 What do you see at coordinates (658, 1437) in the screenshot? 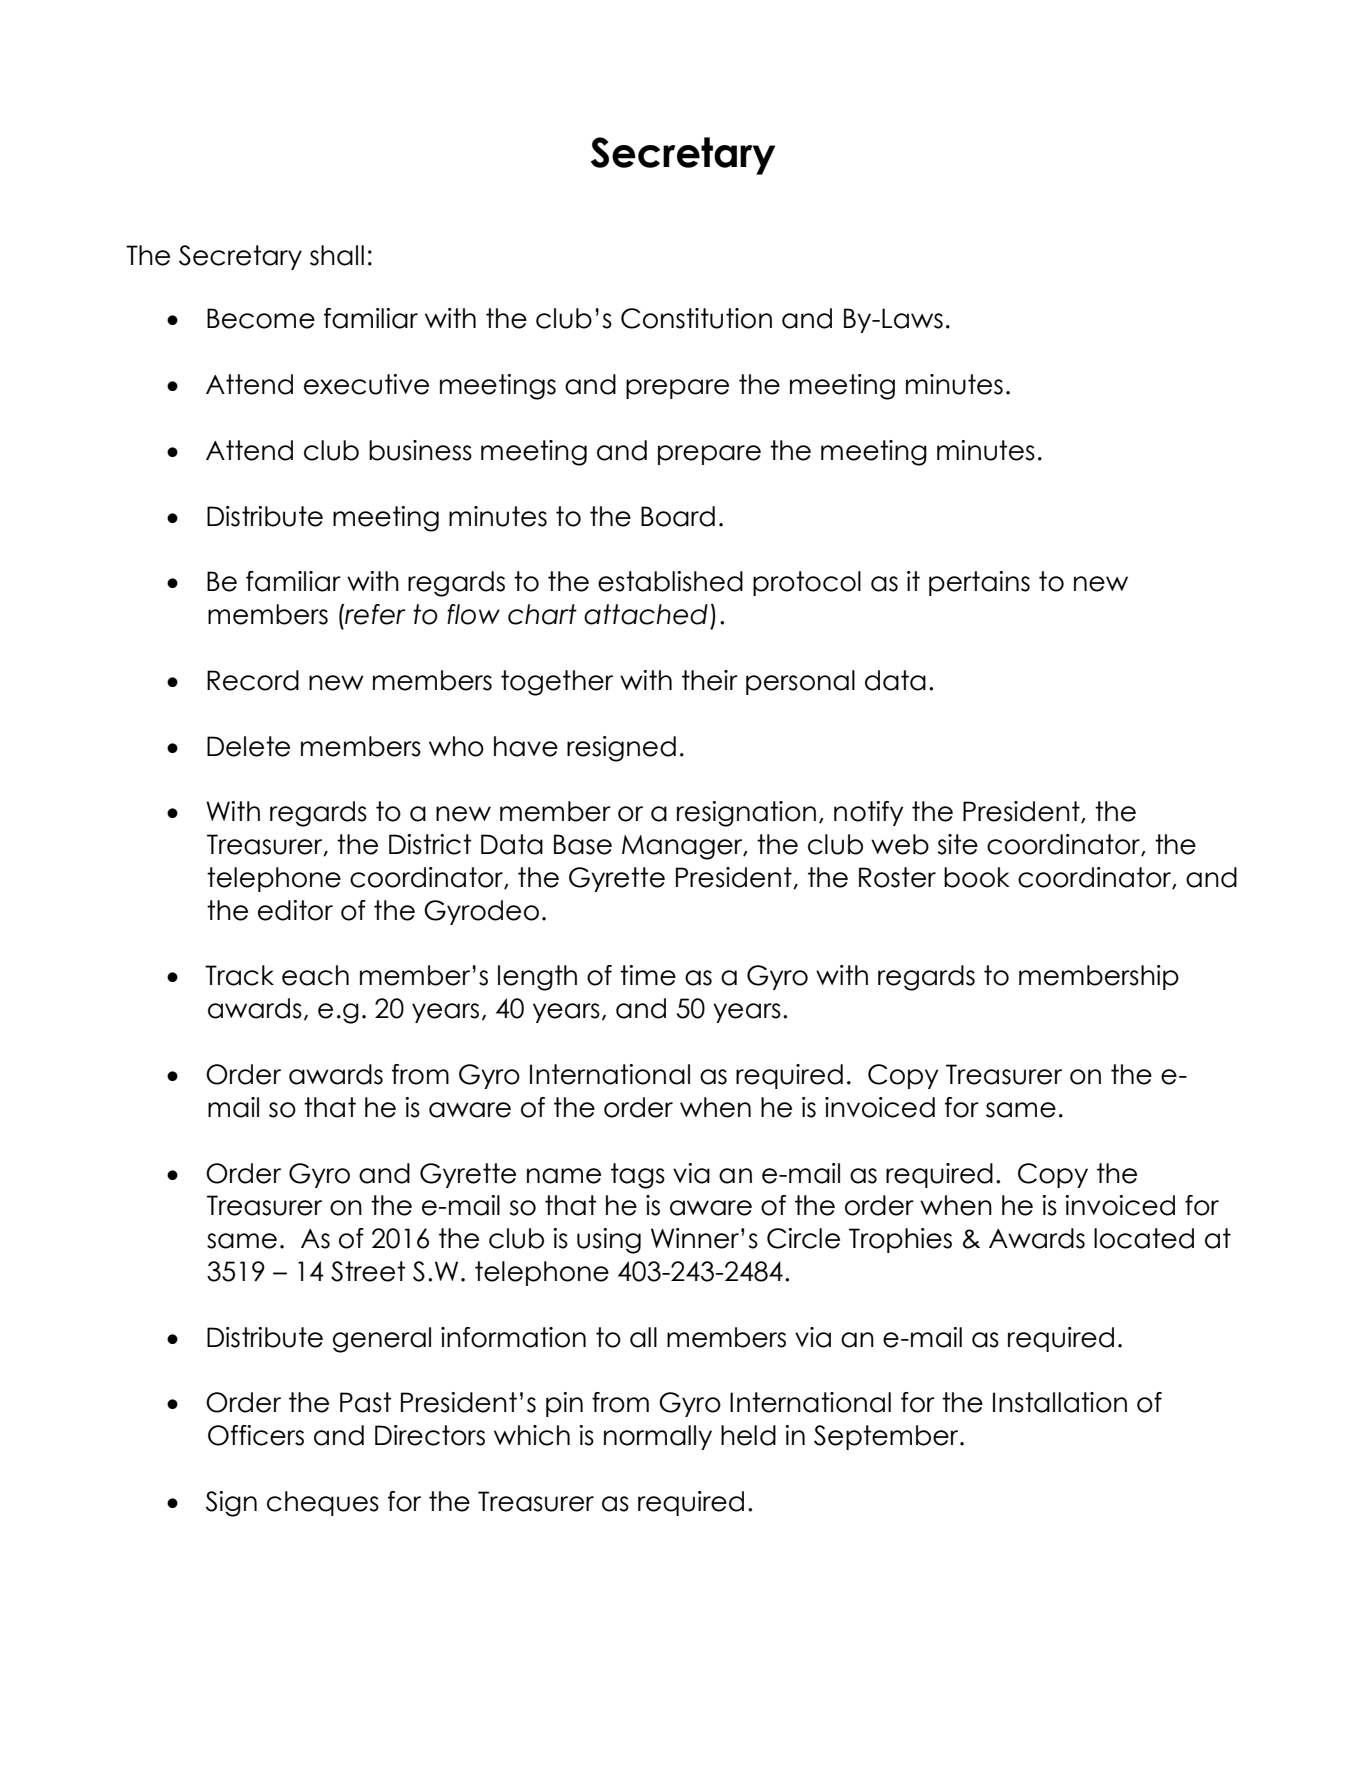
I see `normally` at bounding box center [658, 1437].
